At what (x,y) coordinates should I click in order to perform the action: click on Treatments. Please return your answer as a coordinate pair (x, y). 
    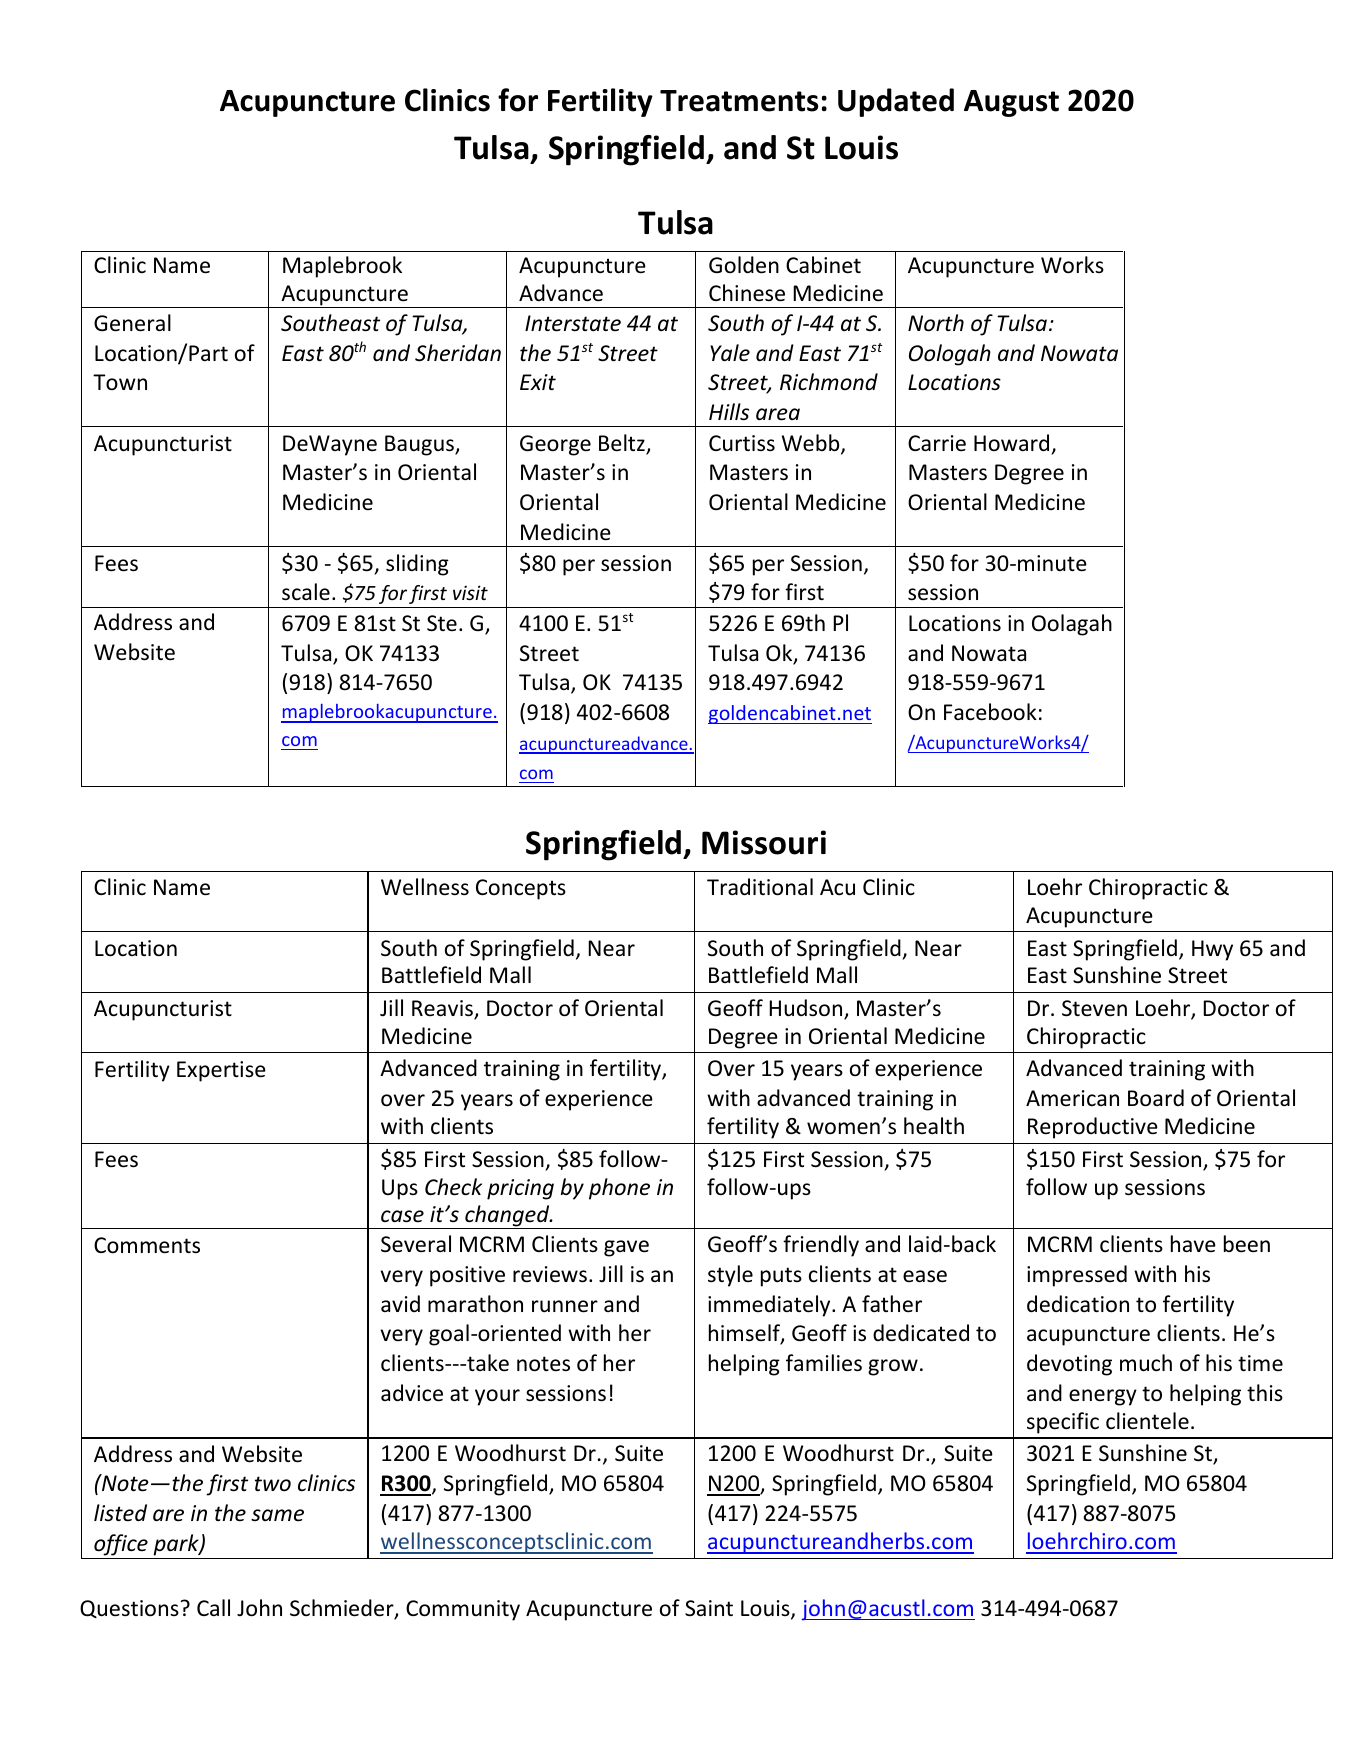
    Looking at the image, I should click on (739, 101).
